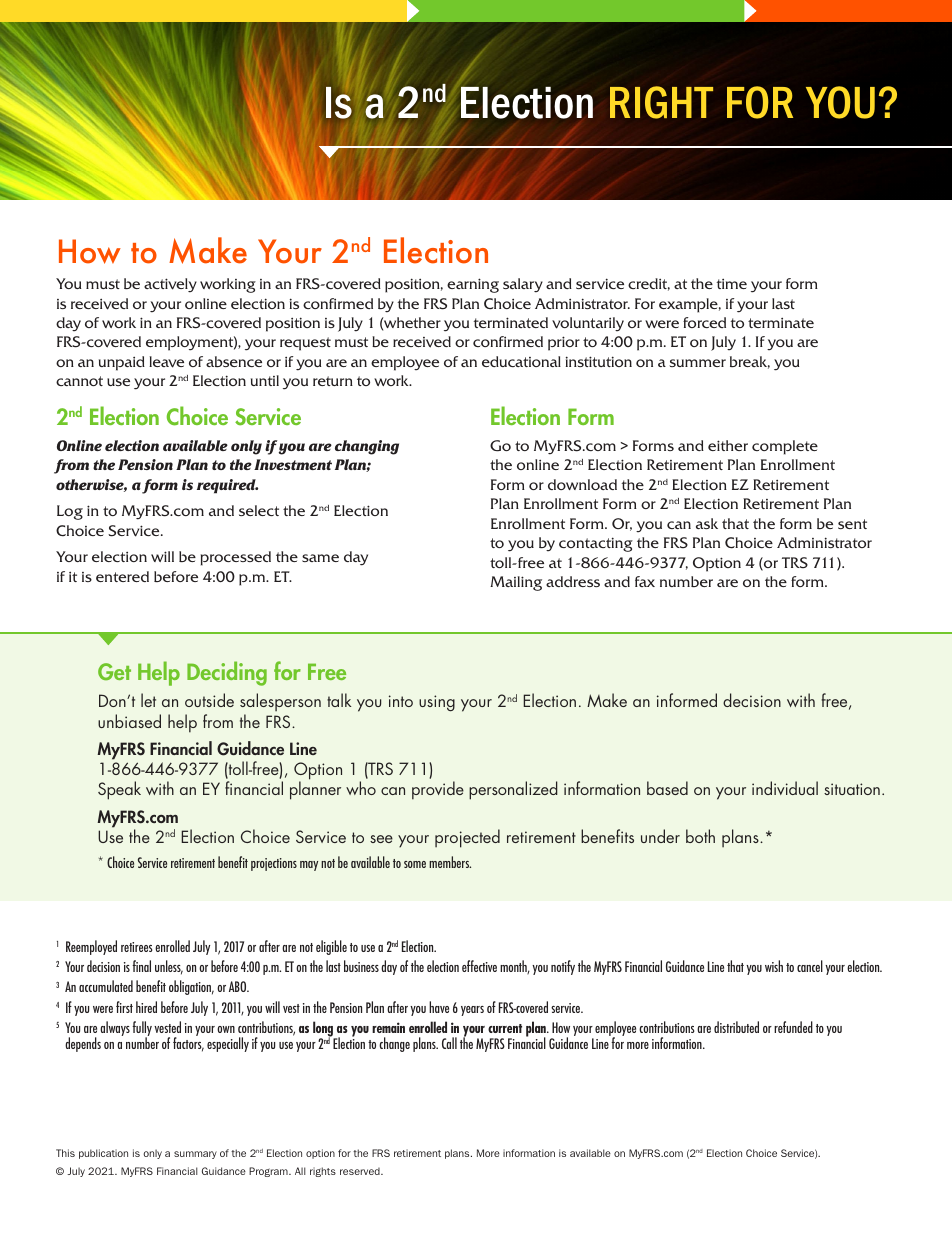 The image size is (952, 1233). I want to click on individual, so click(785, 788).
